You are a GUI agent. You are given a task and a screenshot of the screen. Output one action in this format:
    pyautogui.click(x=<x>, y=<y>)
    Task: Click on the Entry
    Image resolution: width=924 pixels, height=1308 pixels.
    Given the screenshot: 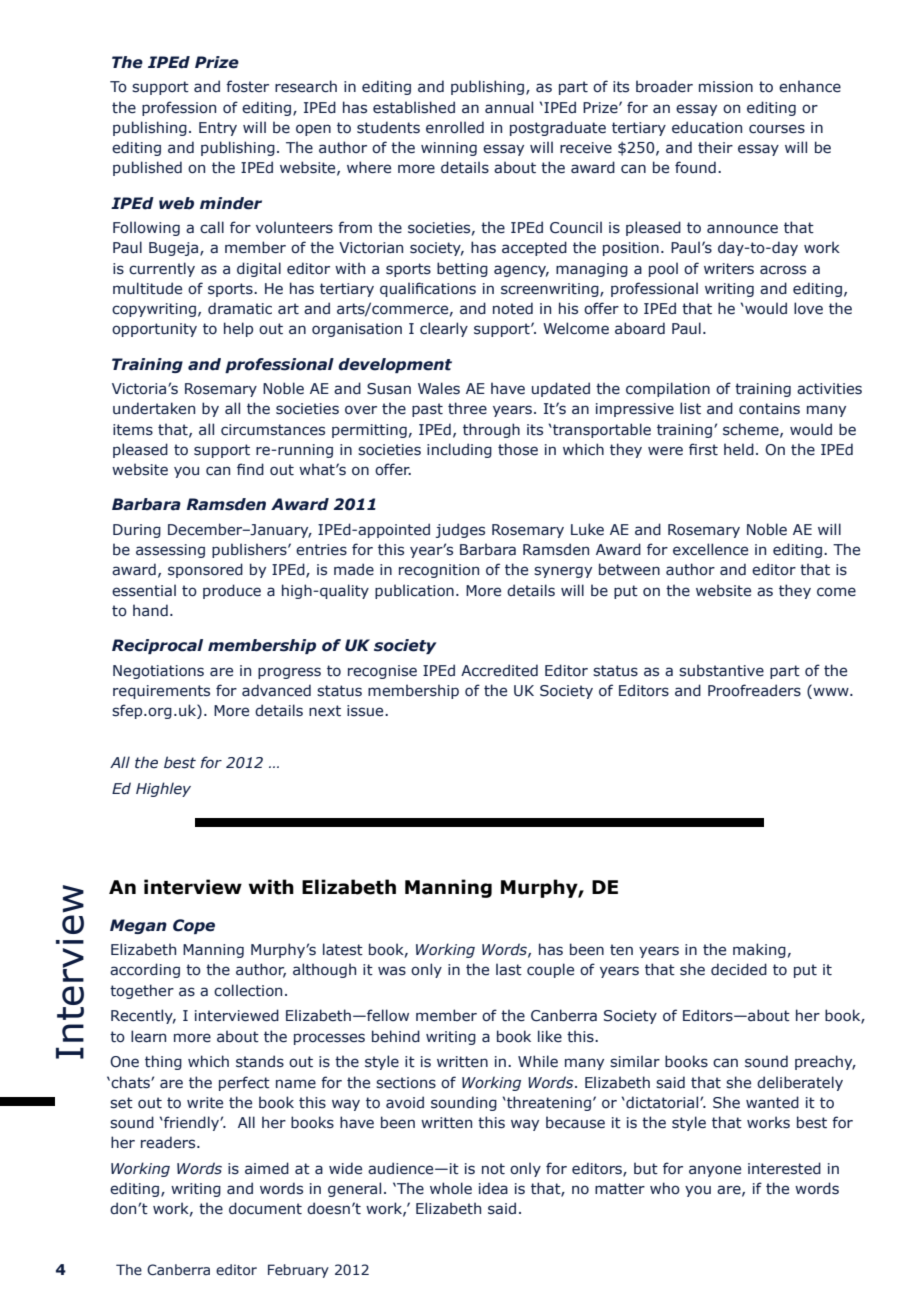 What is the action you would take?
    pyautogui.click(x=218, y=129)
